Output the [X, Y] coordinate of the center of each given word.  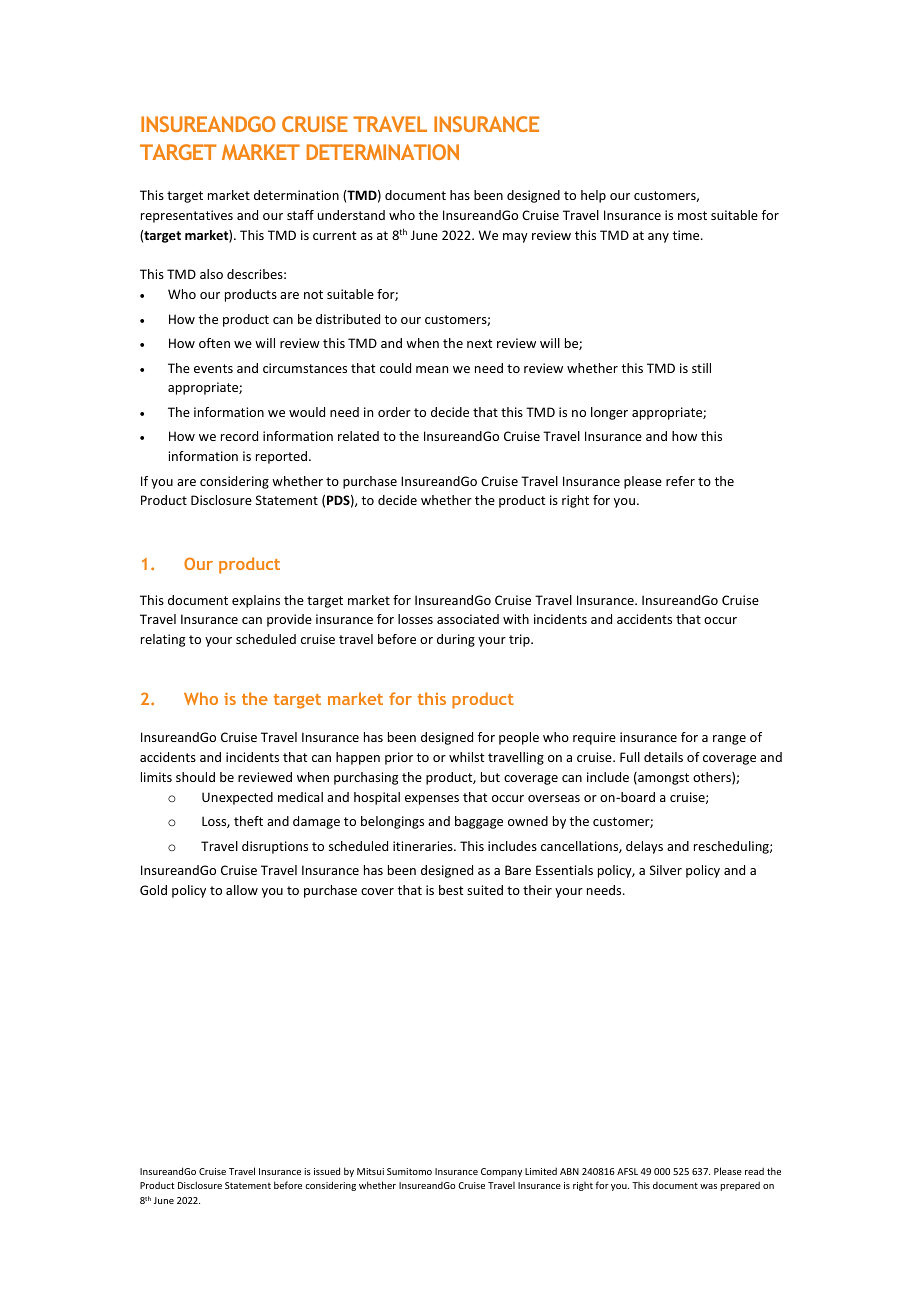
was [708, 1186]
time [687, 235]
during [456, 640]
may [515, 238]
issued [327, 1171]
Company [501, 1172]
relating [163, 640]
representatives [187, 216]
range [729, 740]
